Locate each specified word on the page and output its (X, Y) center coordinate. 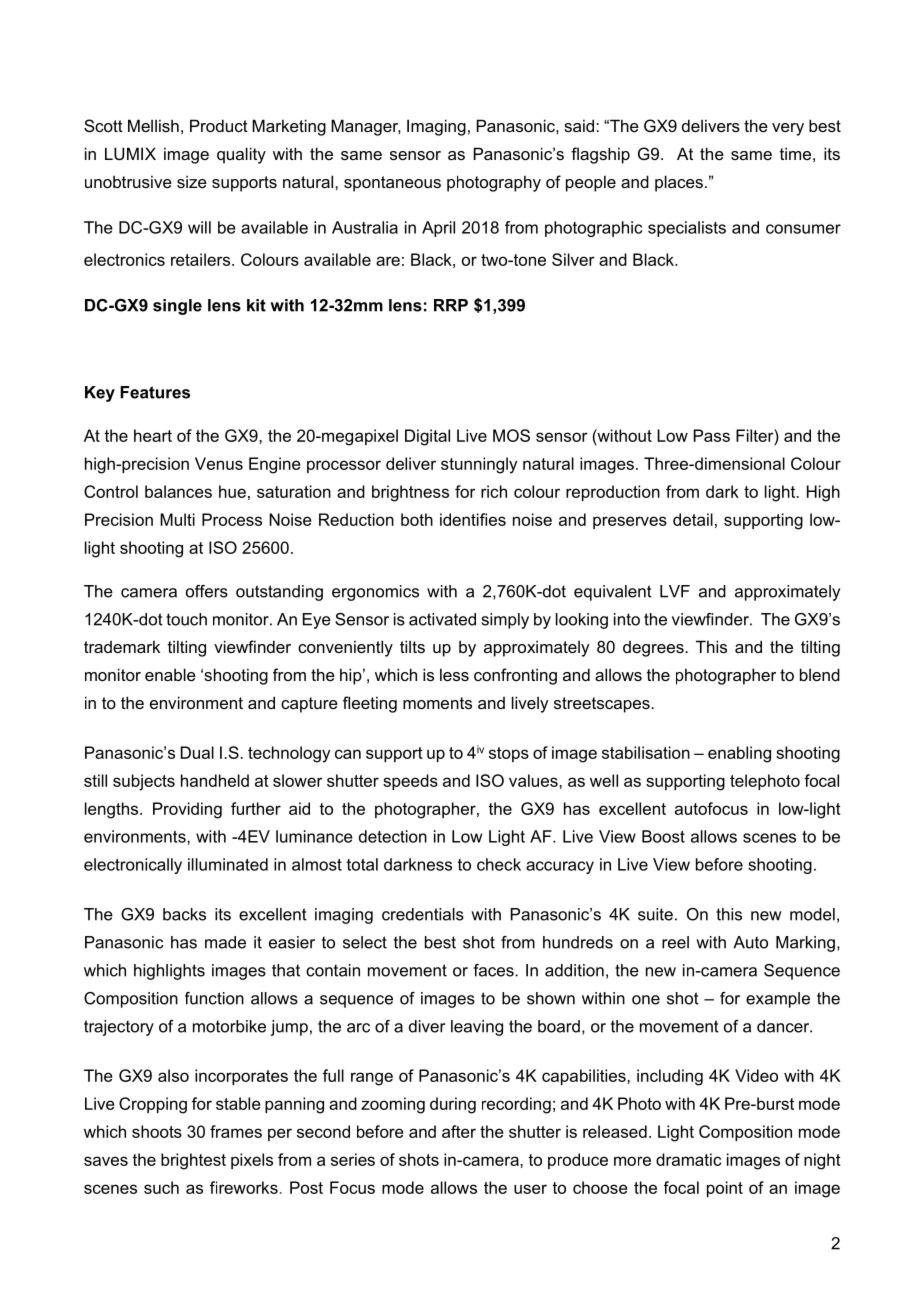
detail (693, 519)
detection (393, 836)
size (192, 181)
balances (178, 491)
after (459, 1131)
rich (494, 491)
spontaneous (392, 184)
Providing (187, 810)
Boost (663, 836)
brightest (193, 1161)
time (795, 153)
